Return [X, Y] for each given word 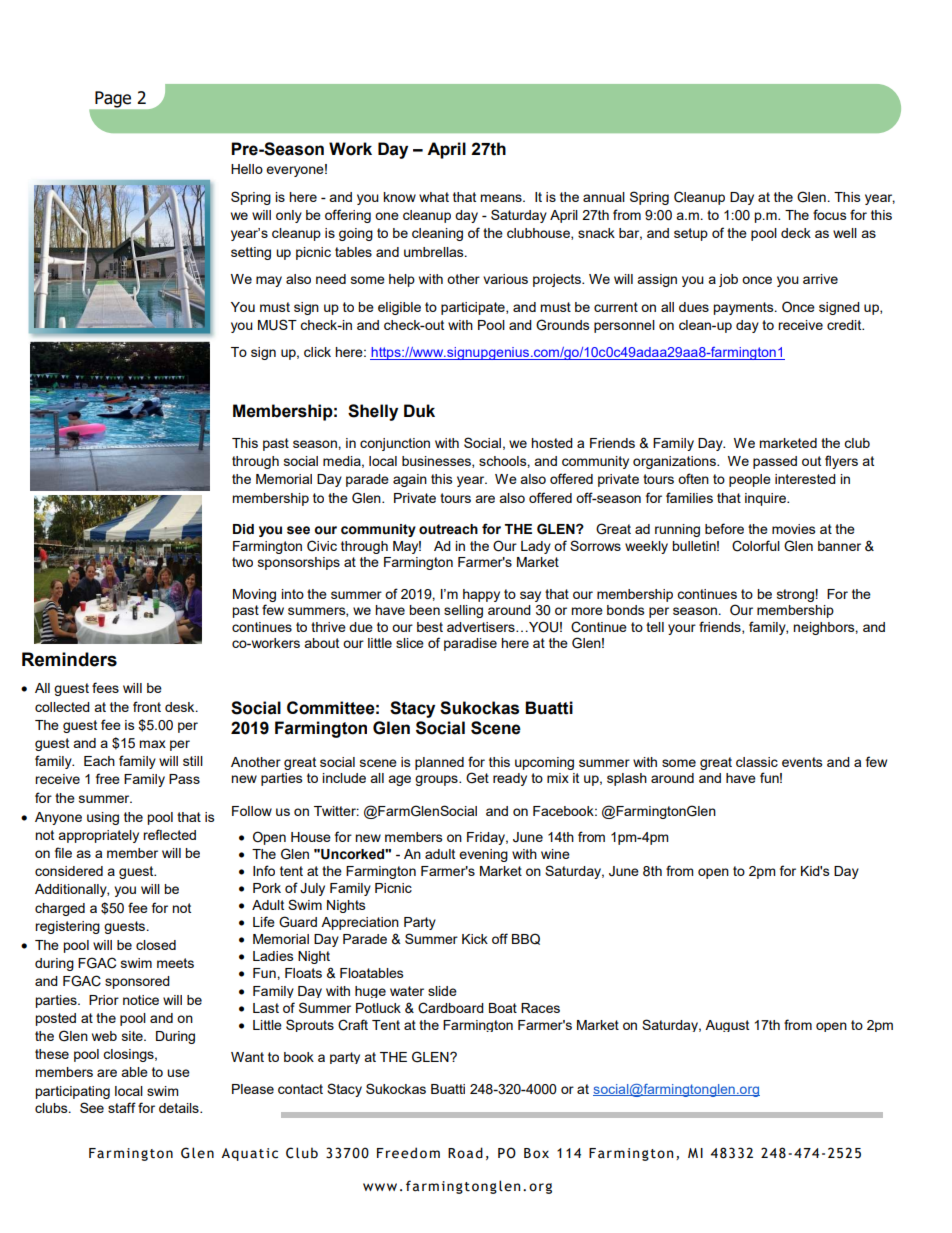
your [682, 629]
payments [744, 308]
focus [830, 214]
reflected [169, 834]
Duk [419, 411]
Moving [254, 597]
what [434, 197]
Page [113, 99]
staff [122, 1107]
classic [757, 762]
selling [463, 611]
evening [483, 855]
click [317, 352]
